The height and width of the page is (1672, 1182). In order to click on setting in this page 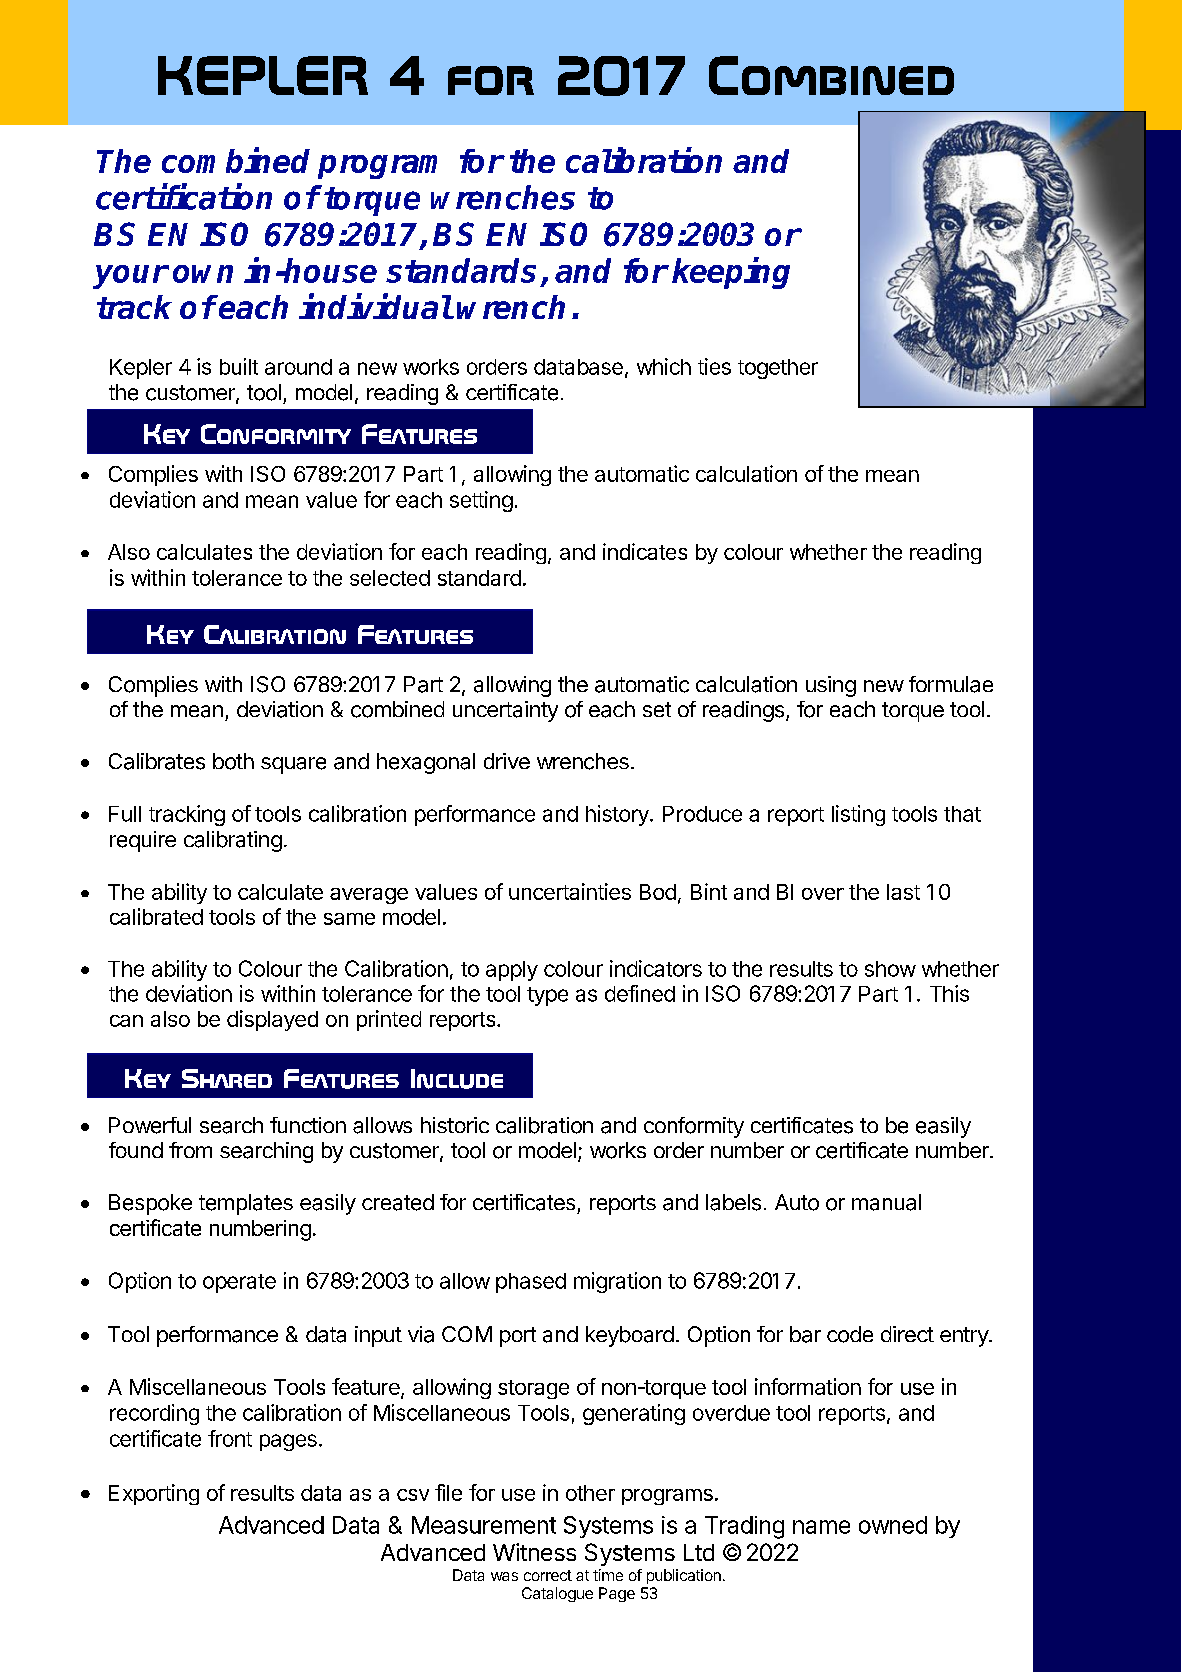, I will do `click(481, 501)`.
